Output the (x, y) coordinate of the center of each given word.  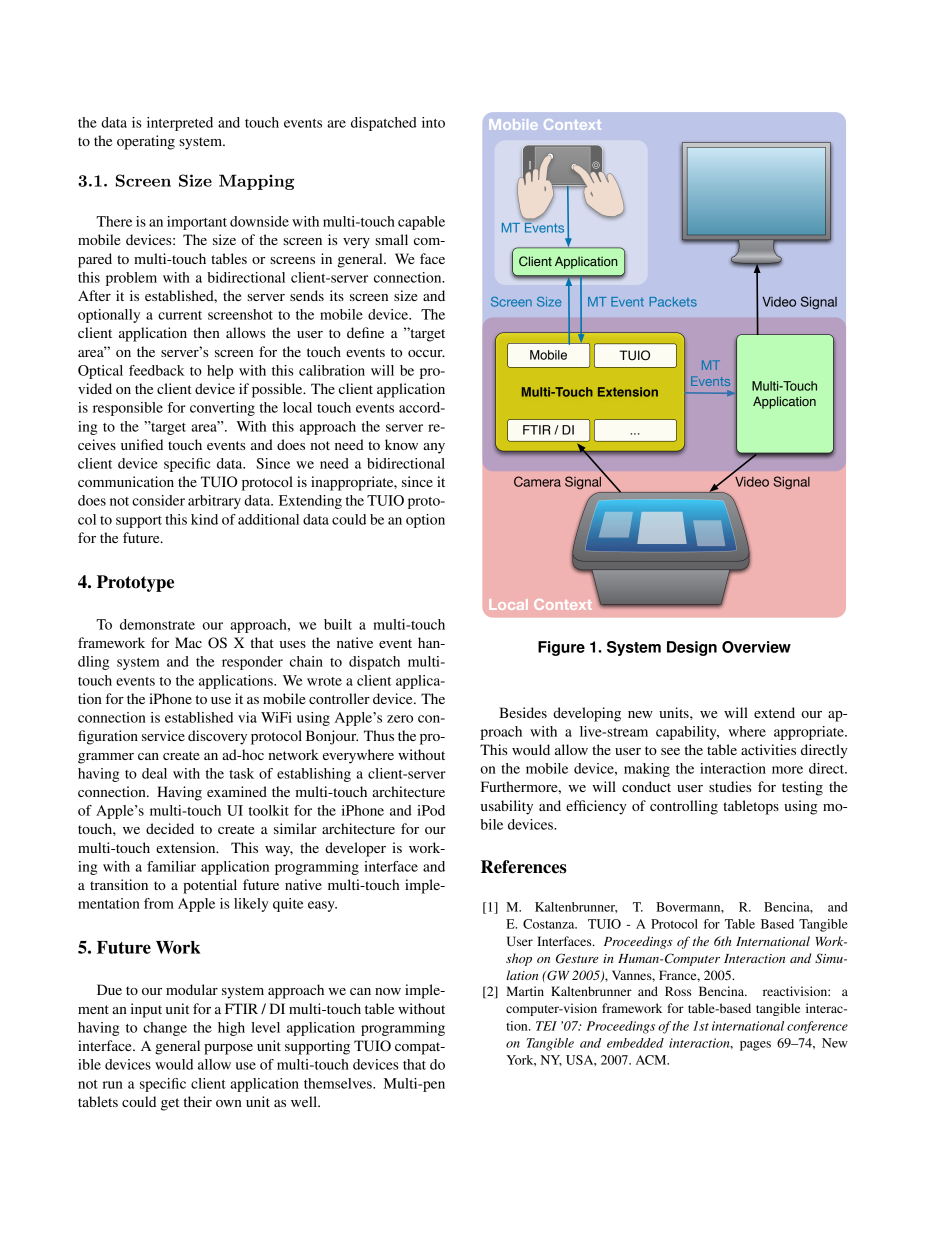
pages (755, 1046)
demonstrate (157, 624)
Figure (561, 648)
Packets (673, 302)
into (433, 122)
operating (146, 142)
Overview (756, 647)
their (198, 1101)
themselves (339, 1083)
